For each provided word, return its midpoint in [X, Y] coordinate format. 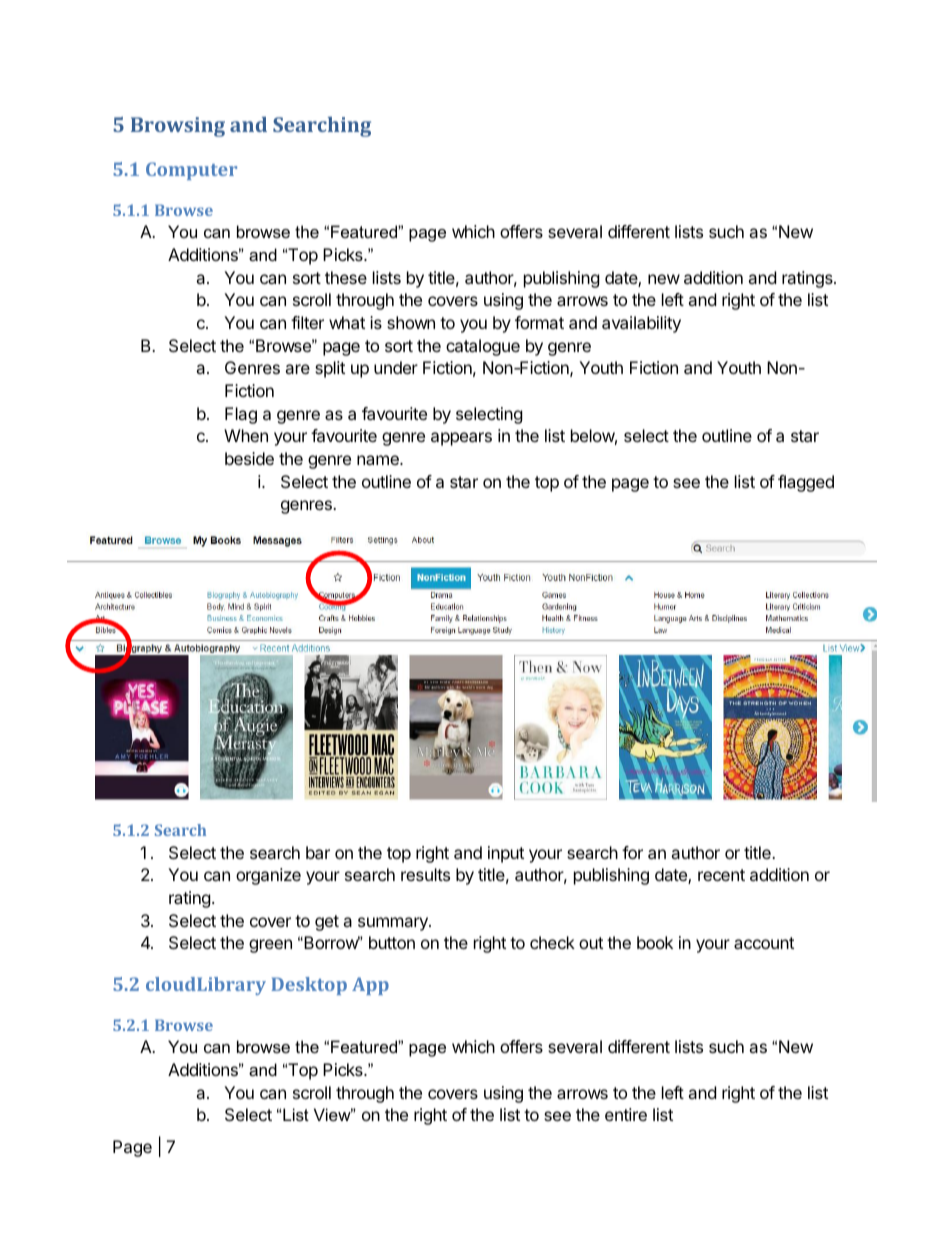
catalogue [483, 347]
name [379, 460]
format [539, 322]
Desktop [309, 986]
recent [721, 875]
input [506, 854]
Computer [191, 171]
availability [641, 324]
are [297, 369]
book [655, 942]
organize [268, 876]
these [346, 277]
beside [249, 458]
